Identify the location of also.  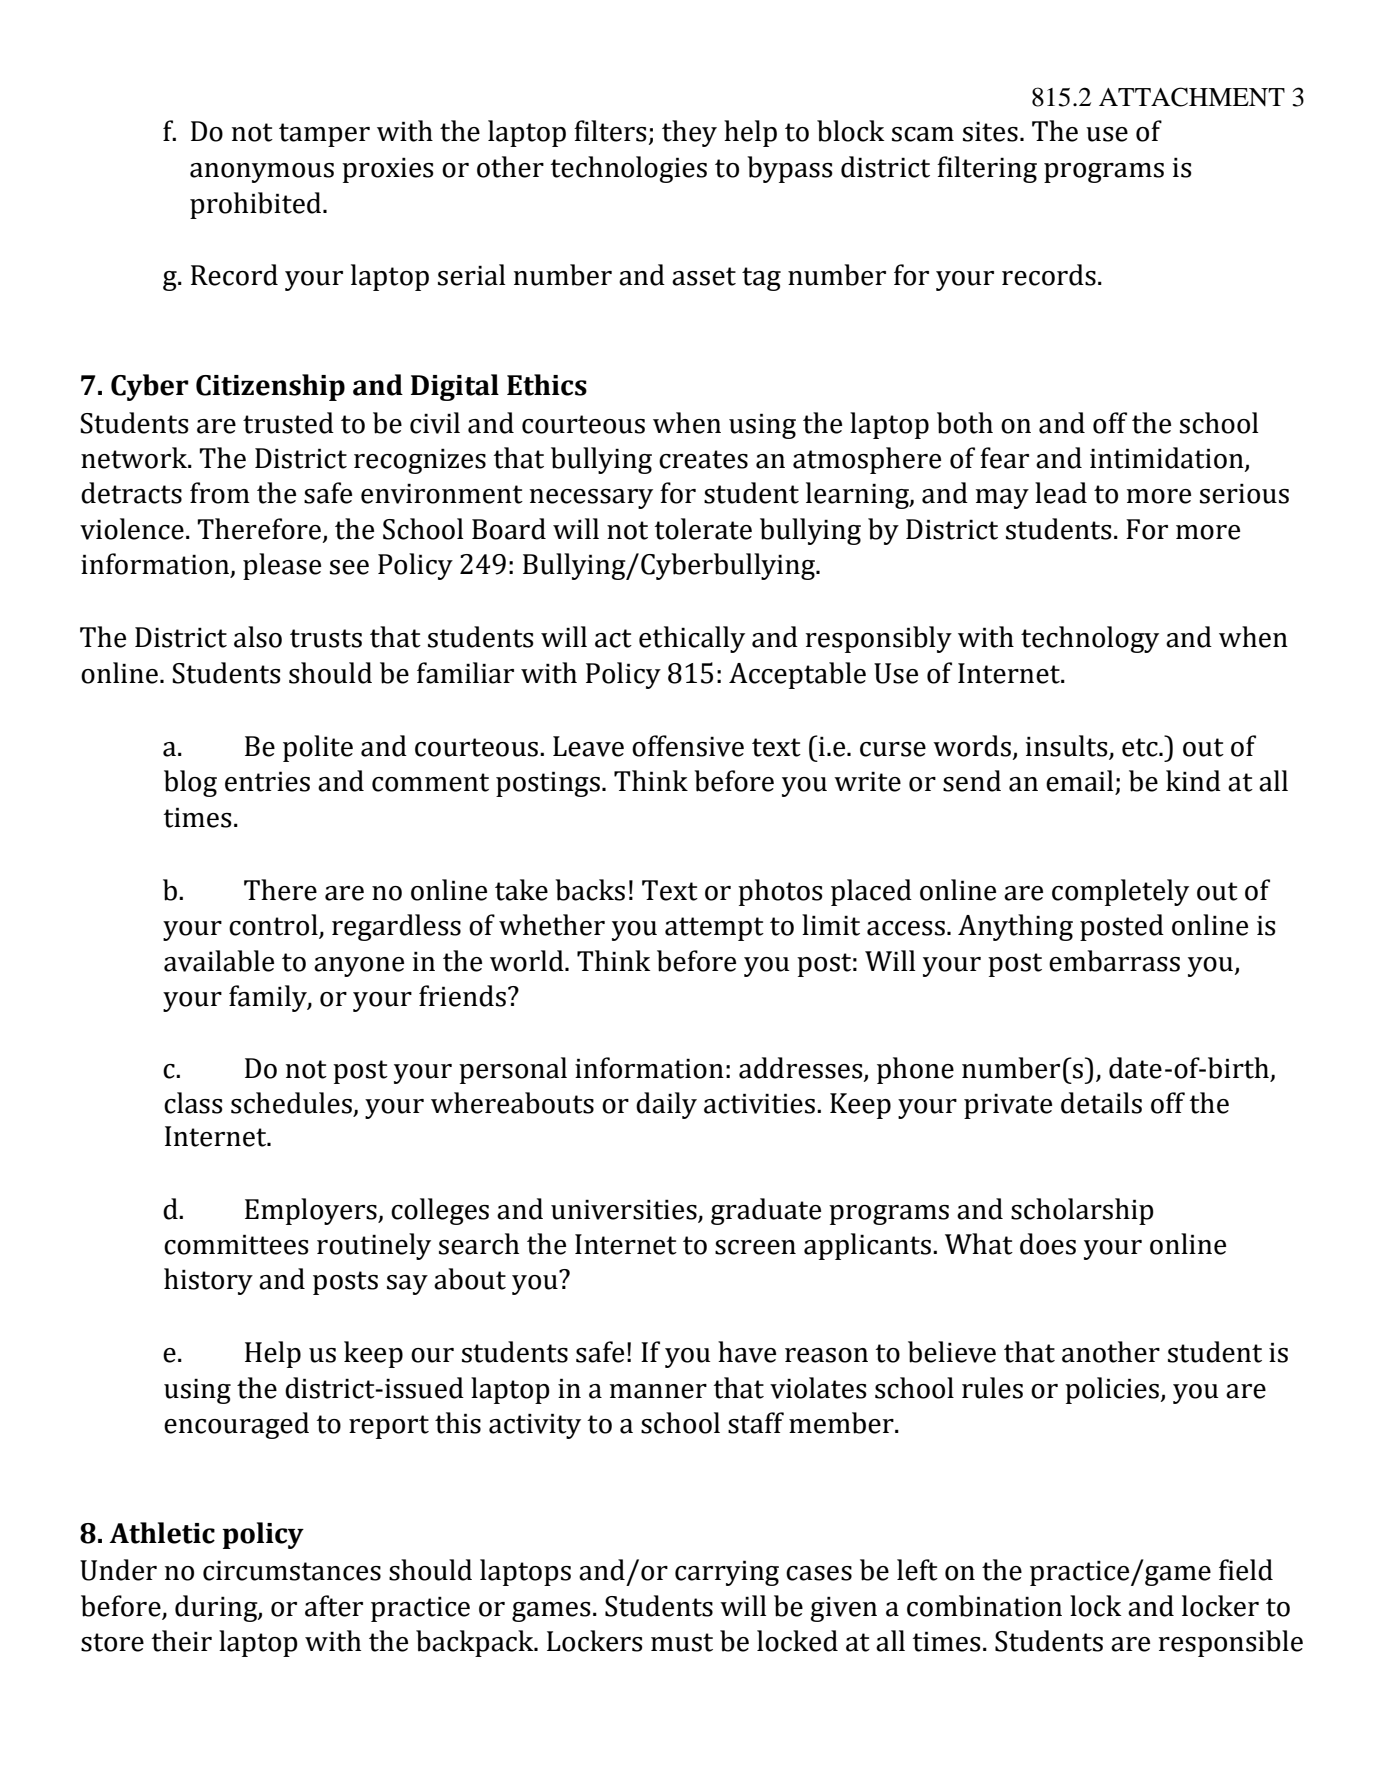
(258, 637).
